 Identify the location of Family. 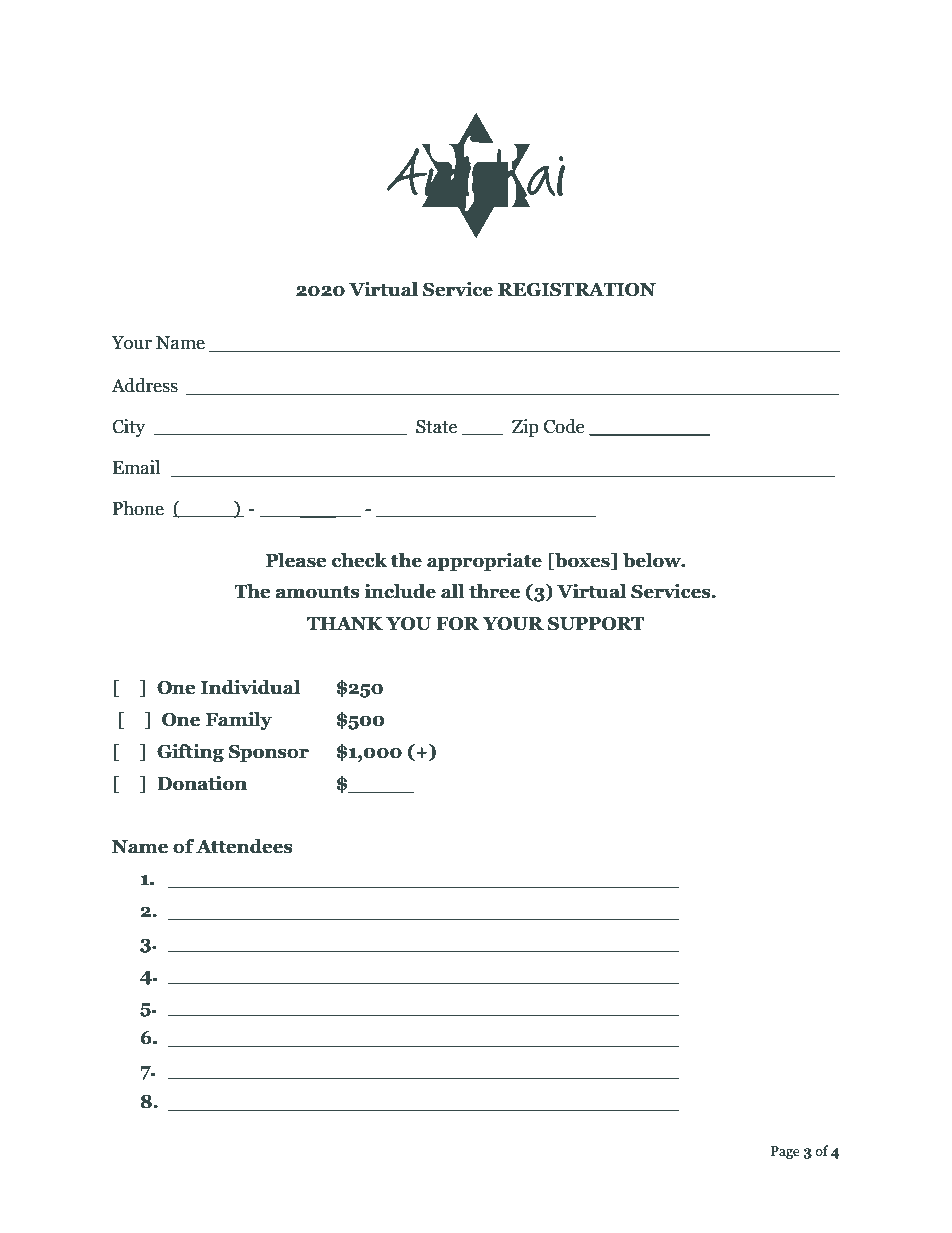
(239, 721).
